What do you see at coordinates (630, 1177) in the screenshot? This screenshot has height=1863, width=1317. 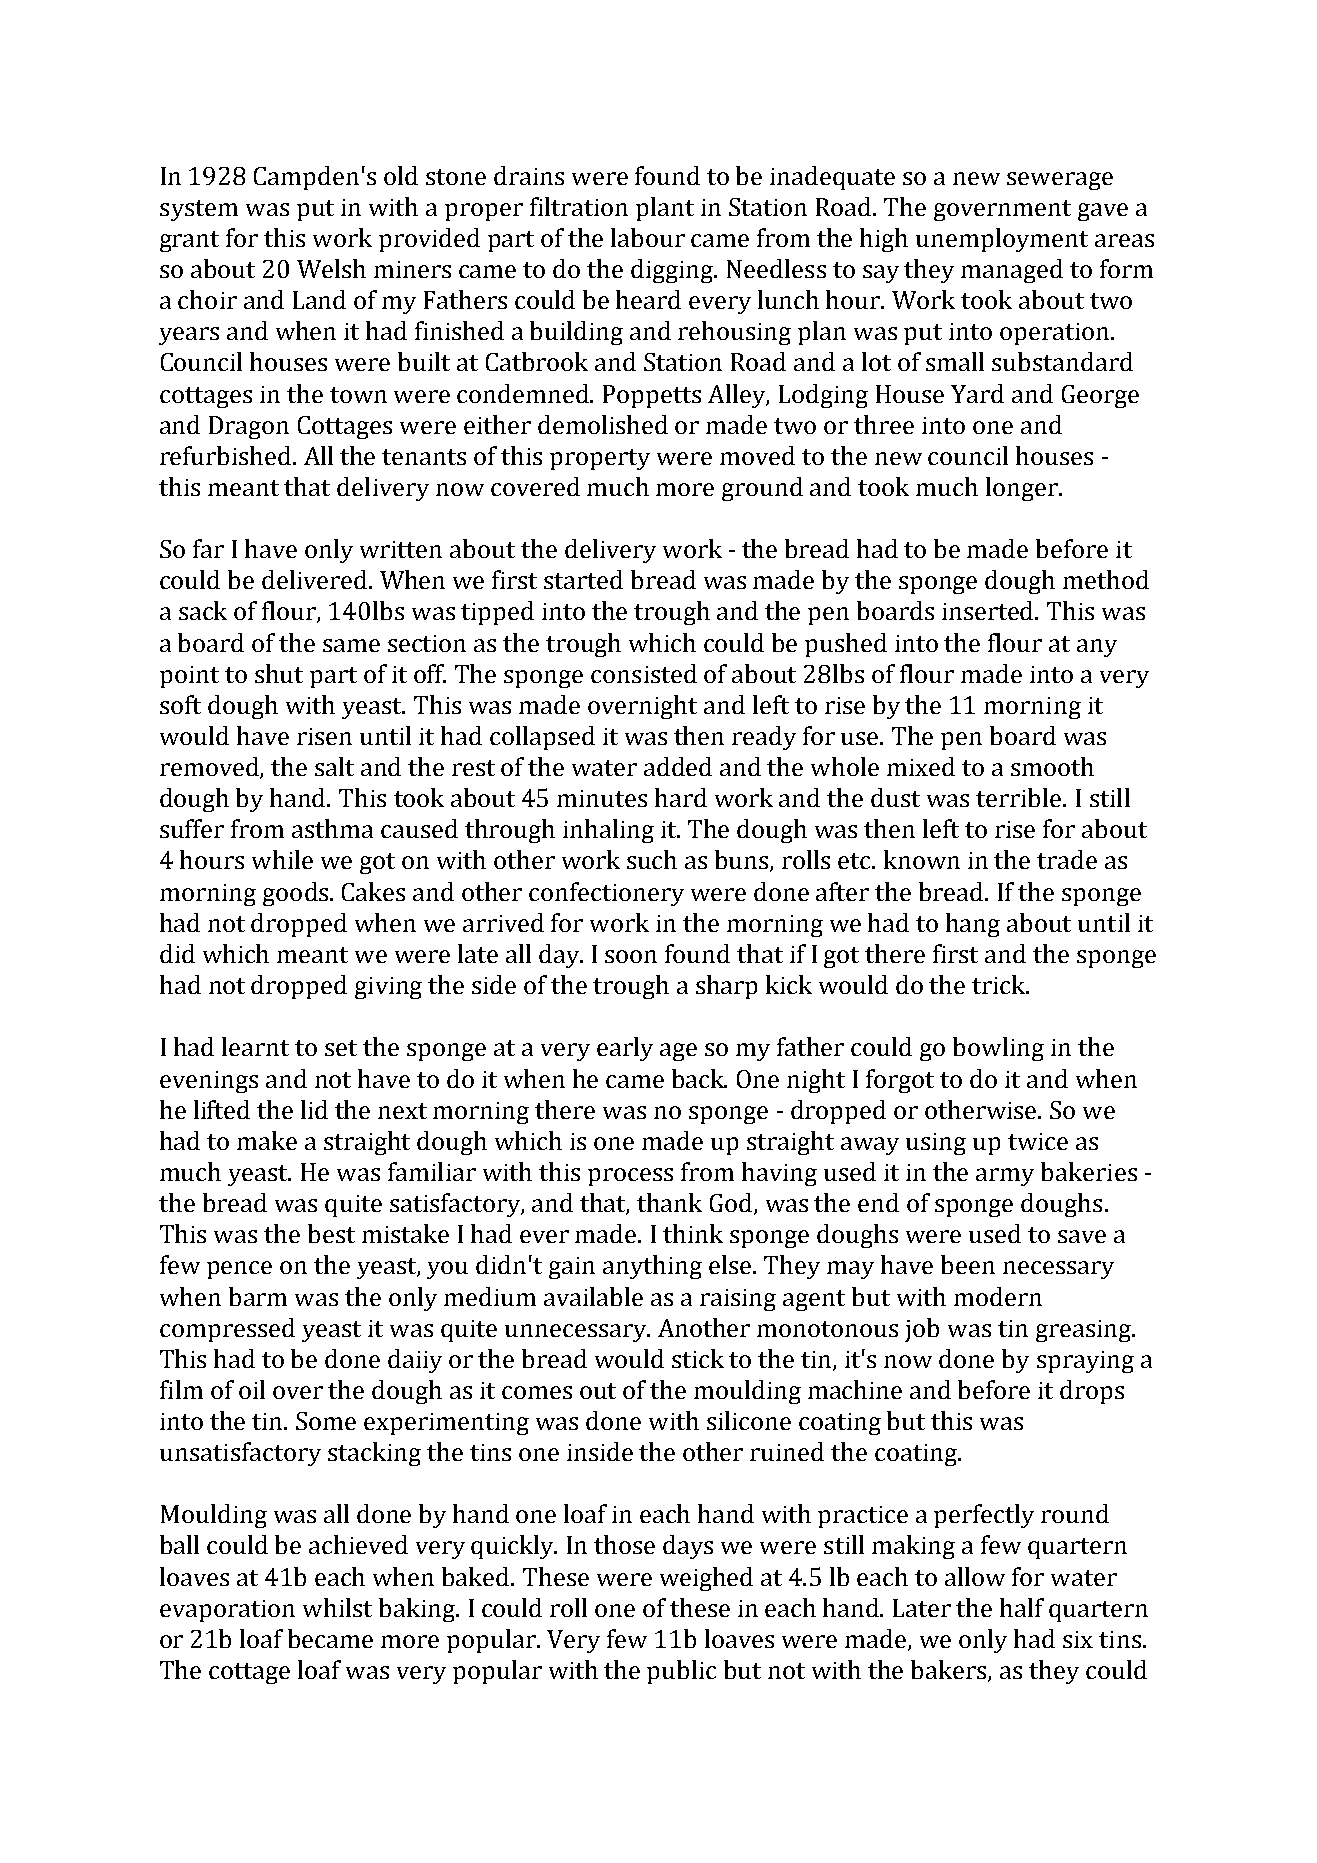 I see `process` at bounding box center [630, 1177].
